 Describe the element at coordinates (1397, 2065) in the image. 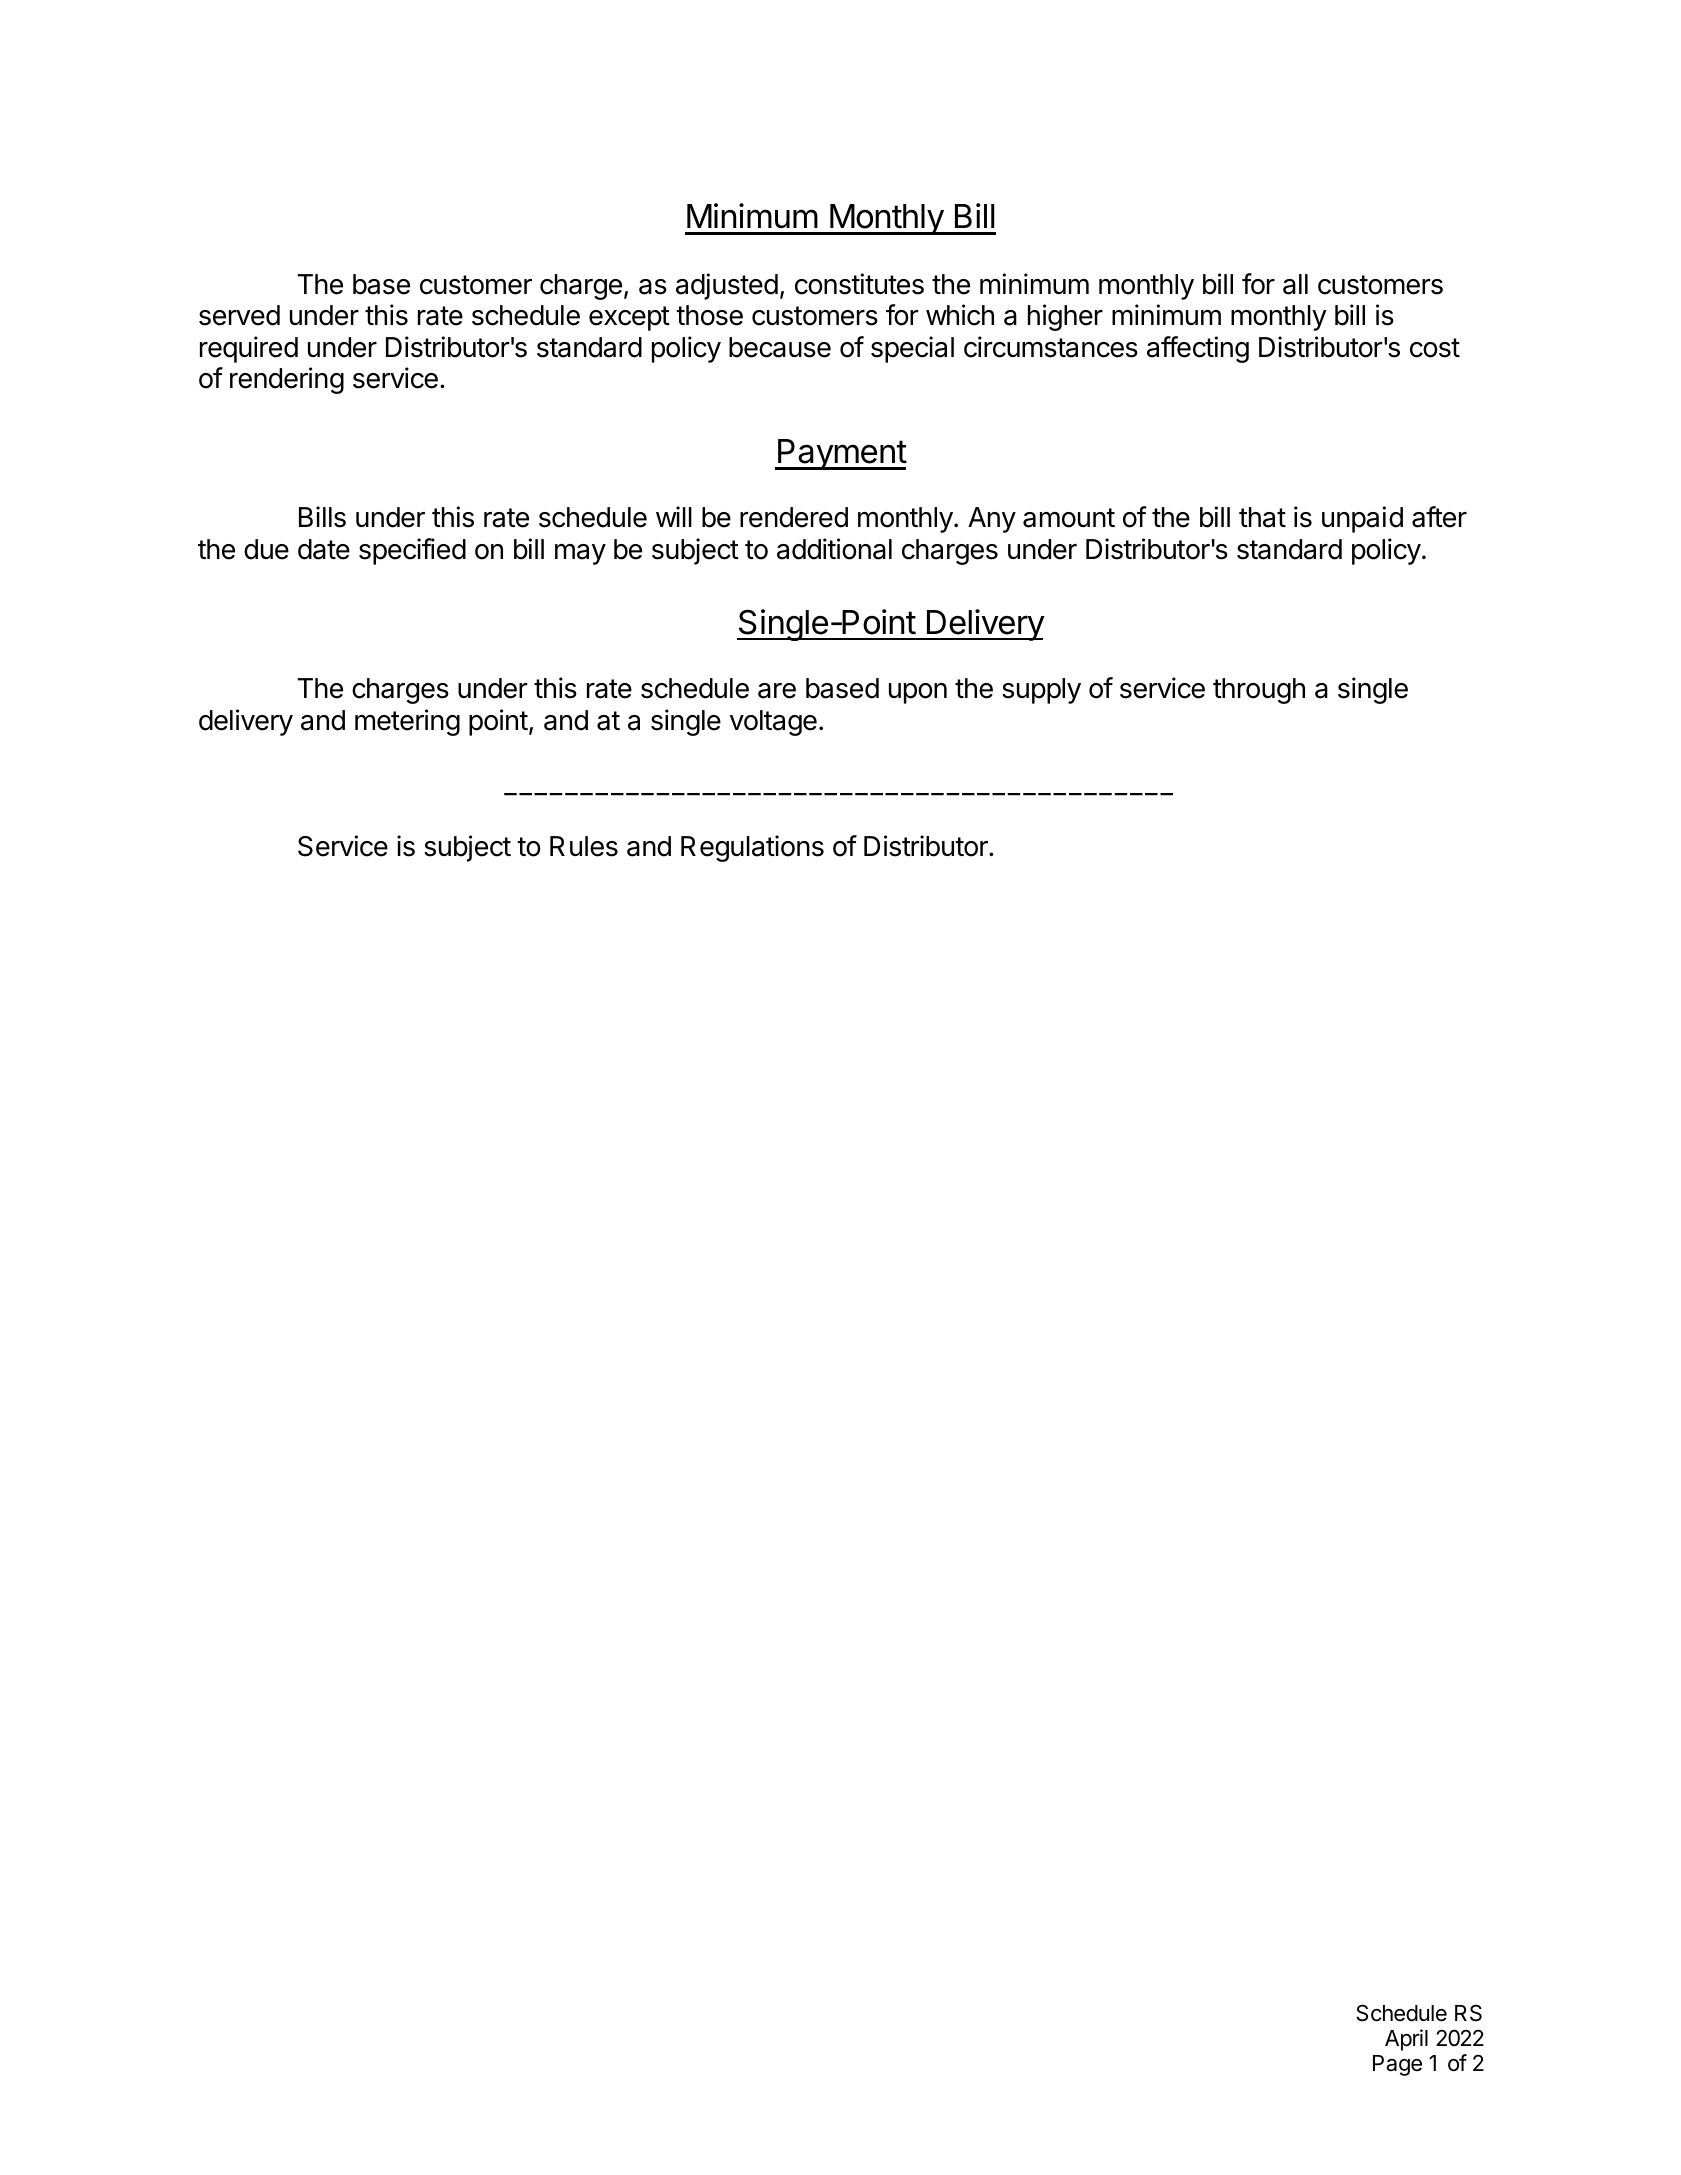

I see `Page` at that location.
